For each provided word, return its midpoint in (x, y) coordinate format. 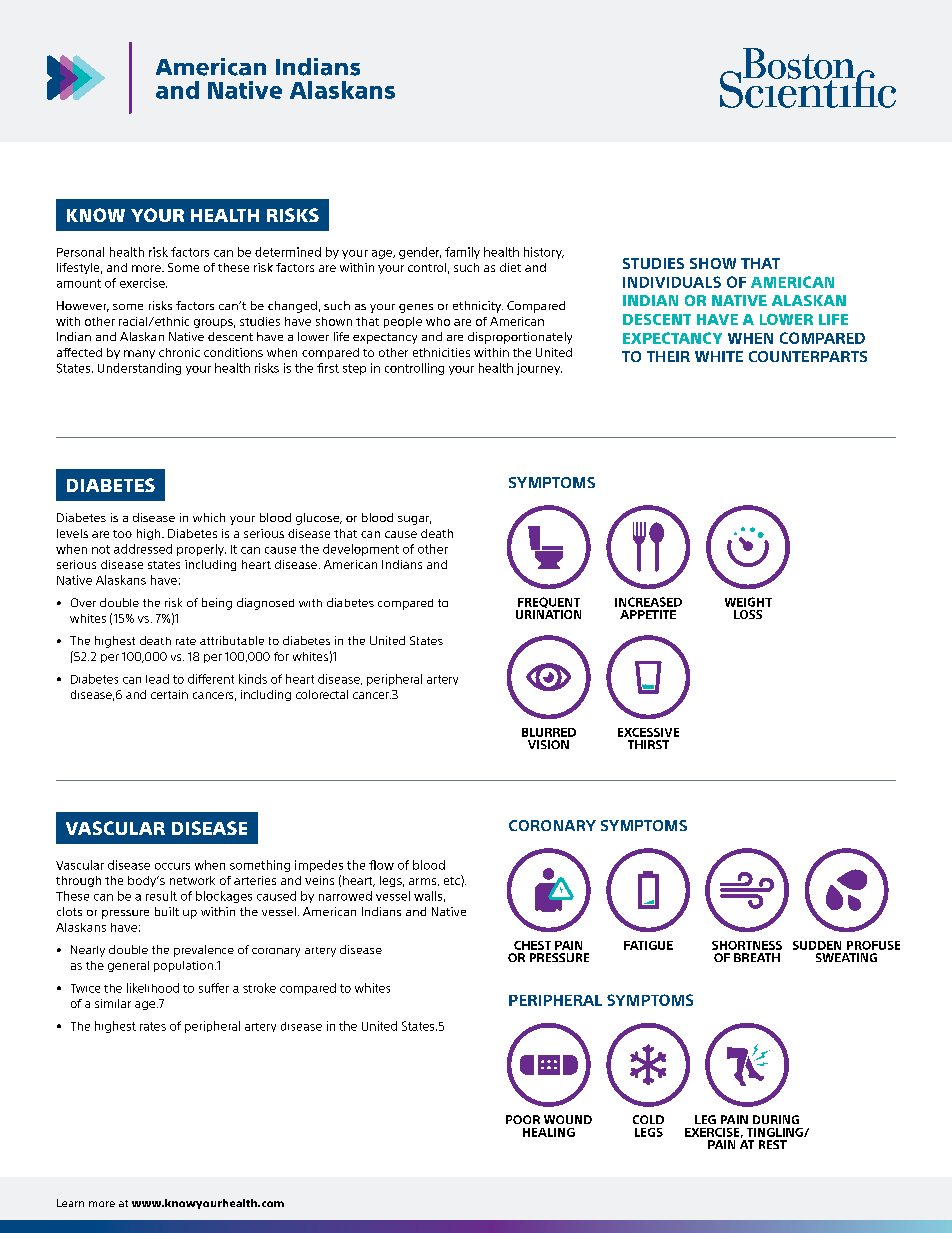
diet (510, 267)
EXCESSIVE (648, 732)
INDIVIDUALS (672, 282)
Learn (70, 1203)
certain (169, 694)
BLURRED (549, 732)
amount (79, 283)
